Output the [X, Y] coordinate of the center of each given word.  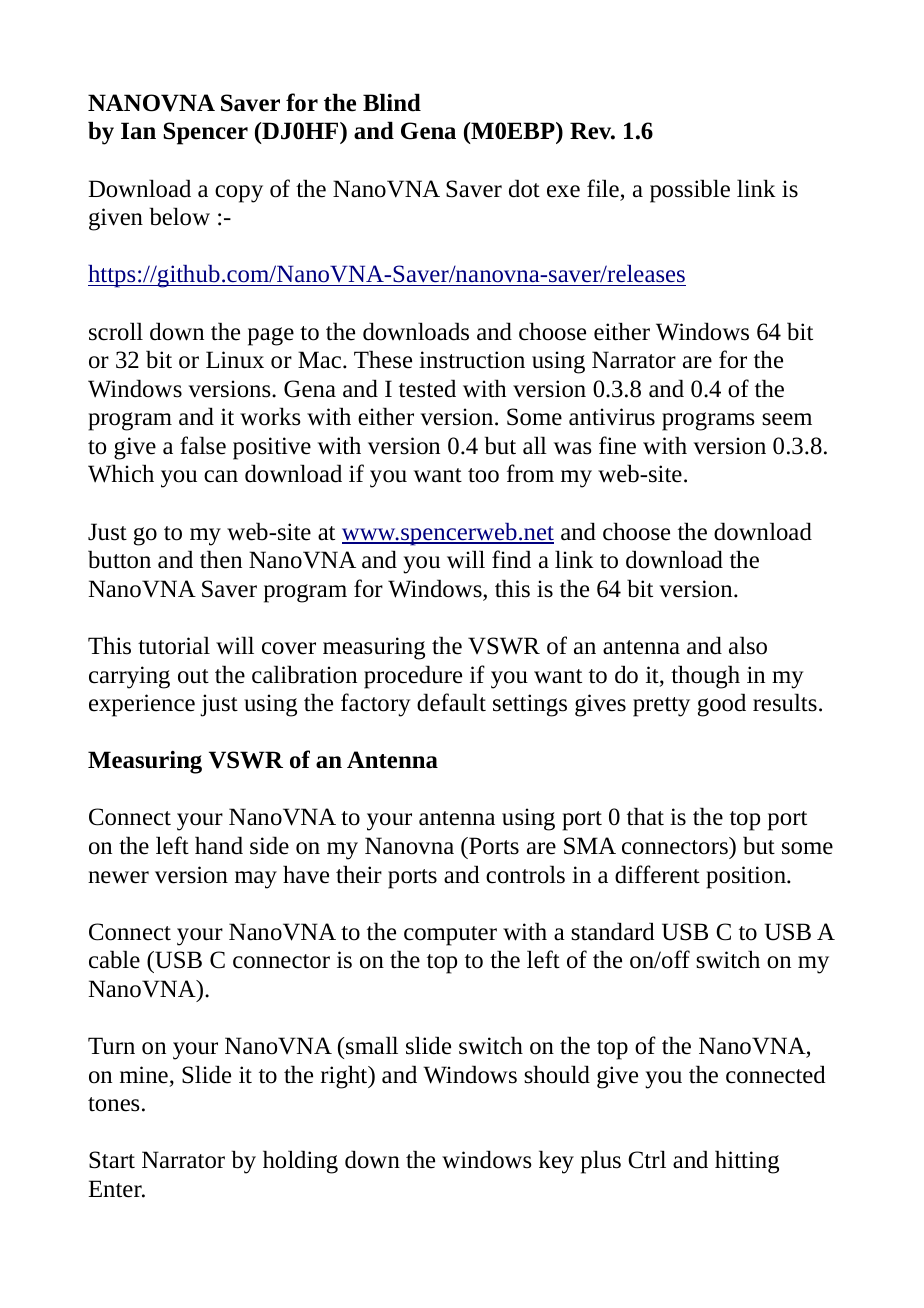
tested [427, 388]
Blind [392, 102]
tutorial [174, 645]
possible [690, 191]
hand [219, 845]
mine [144, 1075]
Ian [138, 131]
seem [787, 419]
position [747, 877]
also [748, 645]
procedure [413, 677]
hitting [747, 1162]
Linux [235, 360]
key [556, 1162]
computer [450, 936]
